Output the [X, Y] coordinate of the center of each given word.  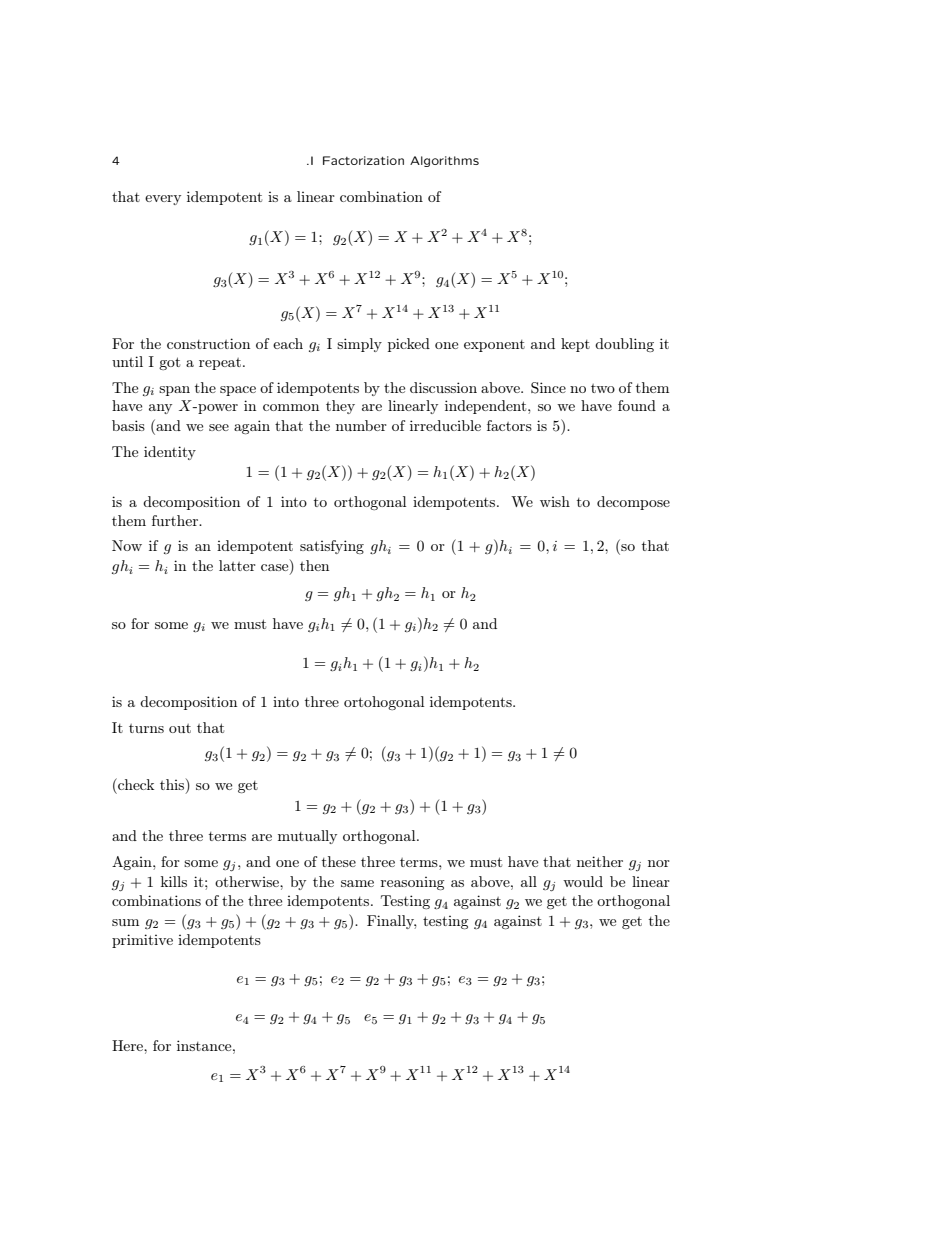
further [176, 520]
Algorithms [444, 161]
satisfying [332, 547]
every [163, 200]
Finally [392, 922]
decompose [633, 503]
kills [174, 881]
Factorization [363, 160]
